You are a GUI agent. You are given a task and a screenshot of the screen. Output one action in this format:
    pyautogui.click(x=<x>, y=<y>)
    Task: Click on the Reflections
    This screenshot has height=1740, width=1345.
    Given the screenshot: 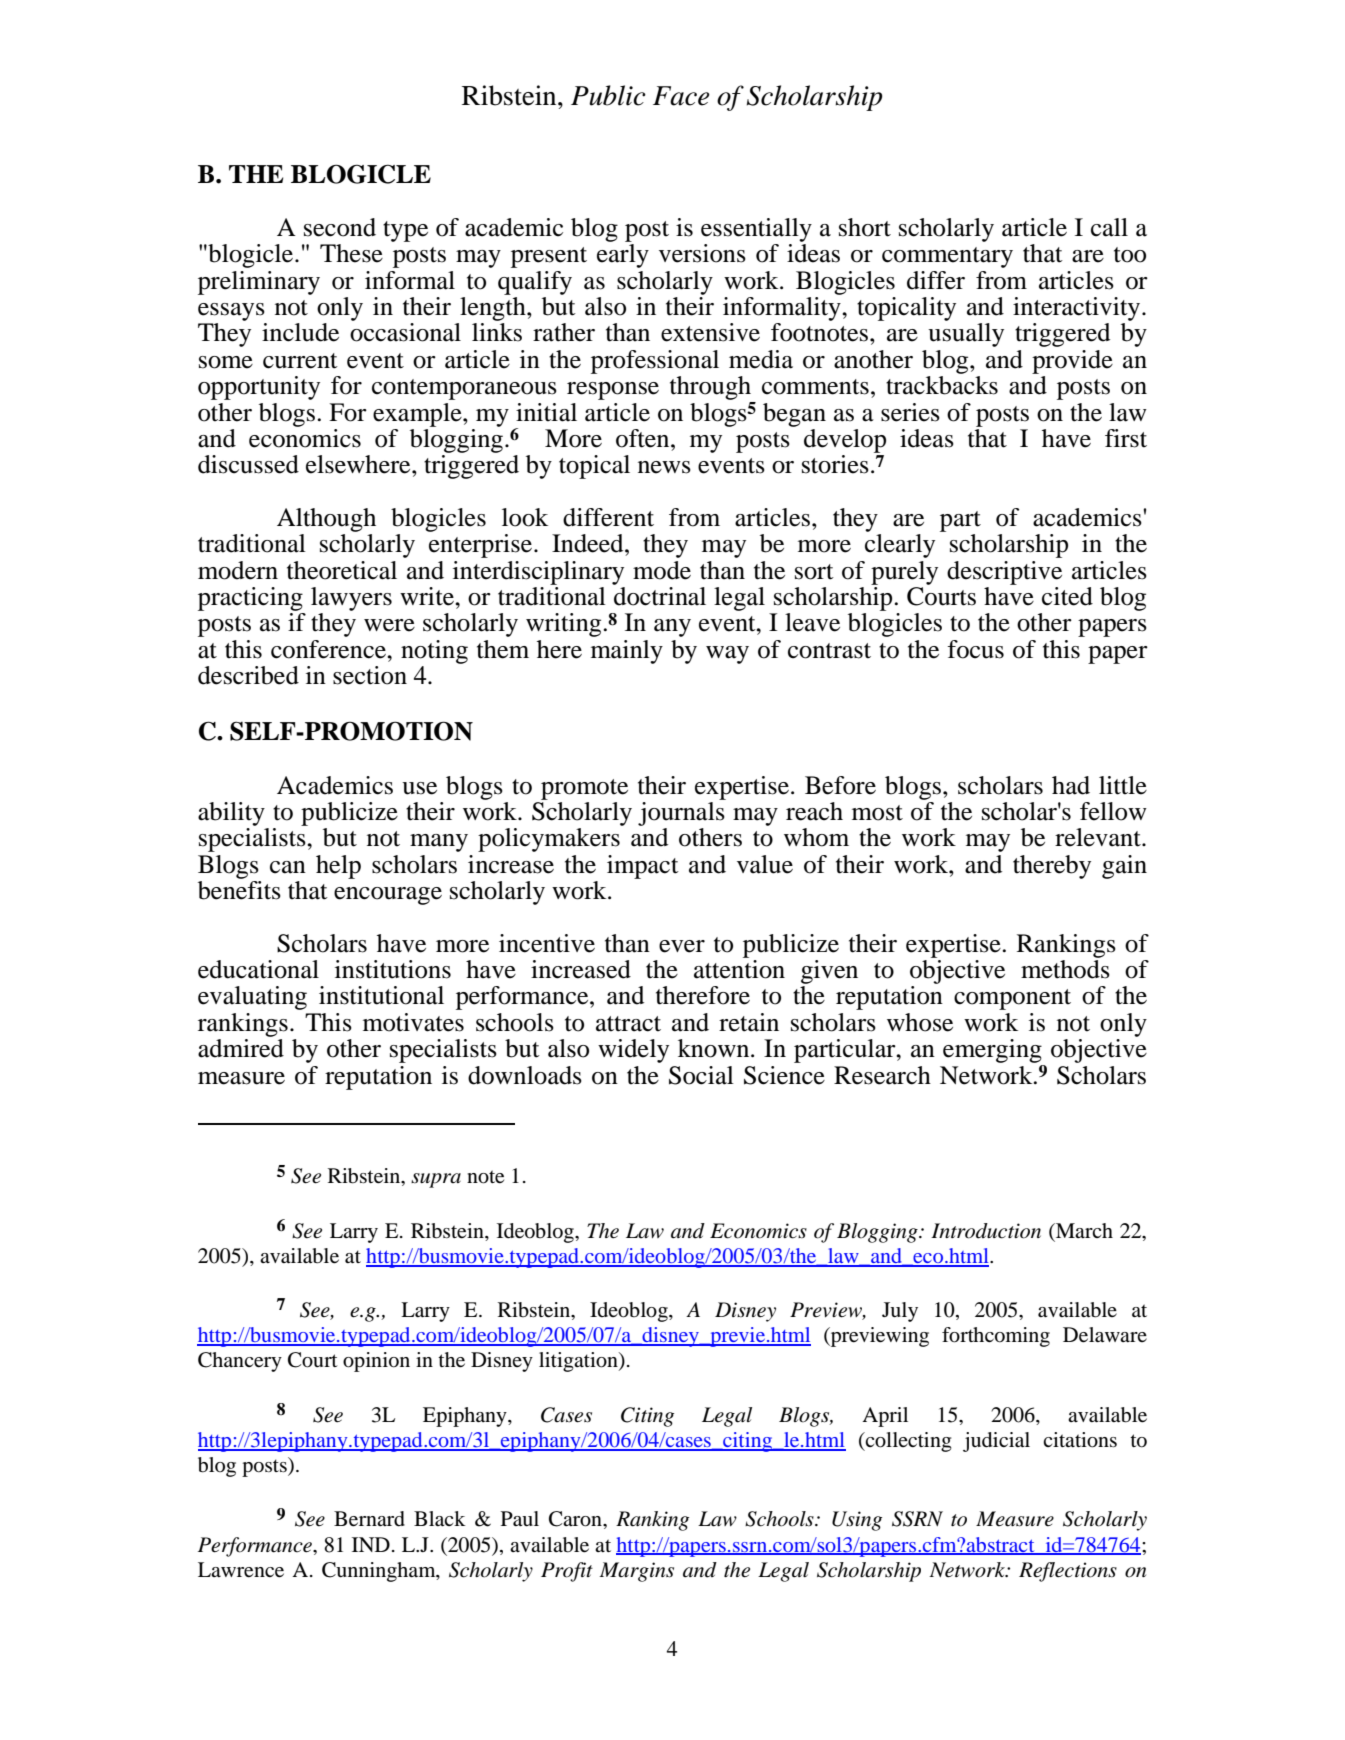 What is the action you would take?
    pyautogui.click(x=1068, y=1572)
